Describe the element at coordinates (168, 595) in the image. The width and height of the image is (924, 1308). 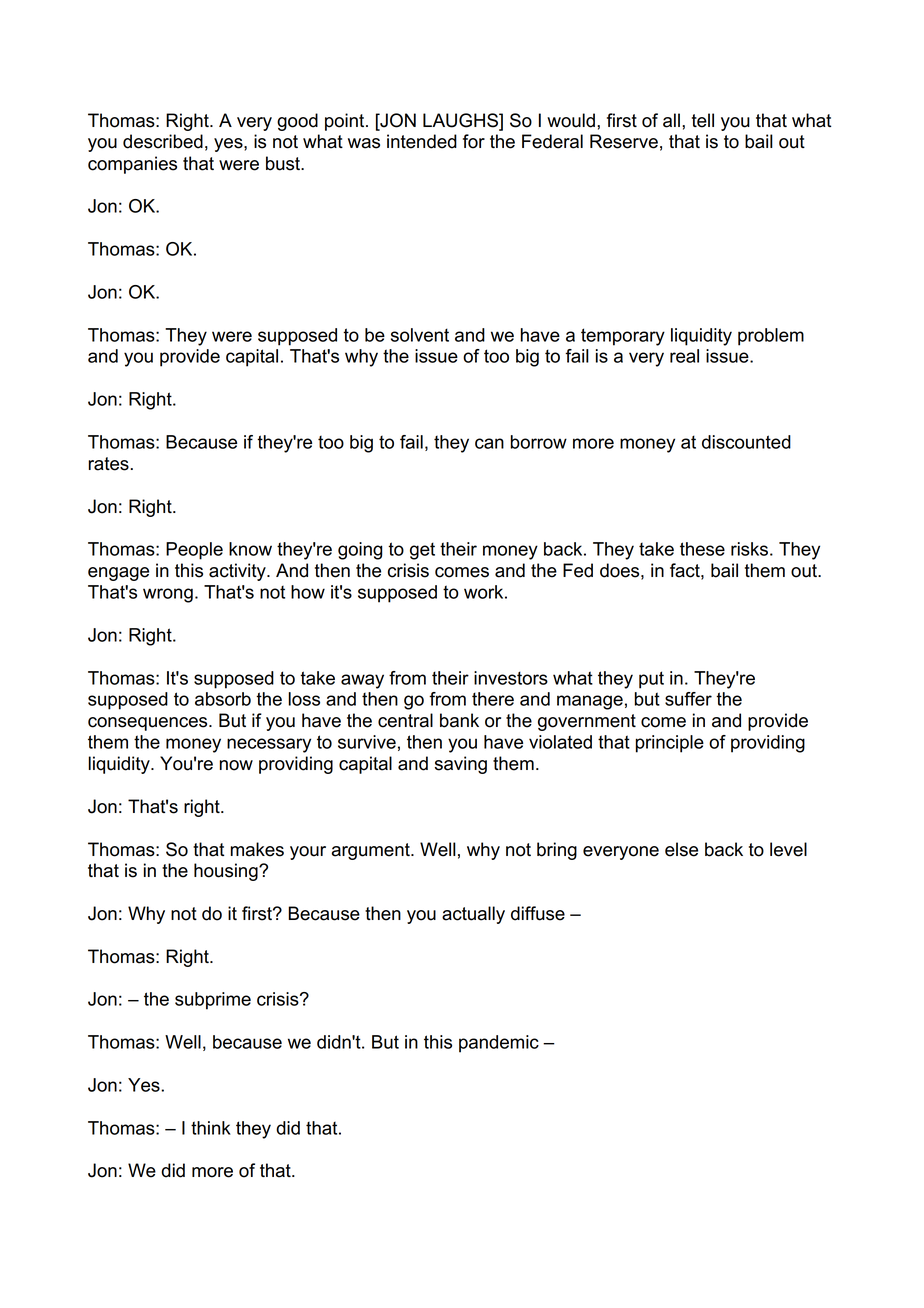
I see `wrong` at that location.
